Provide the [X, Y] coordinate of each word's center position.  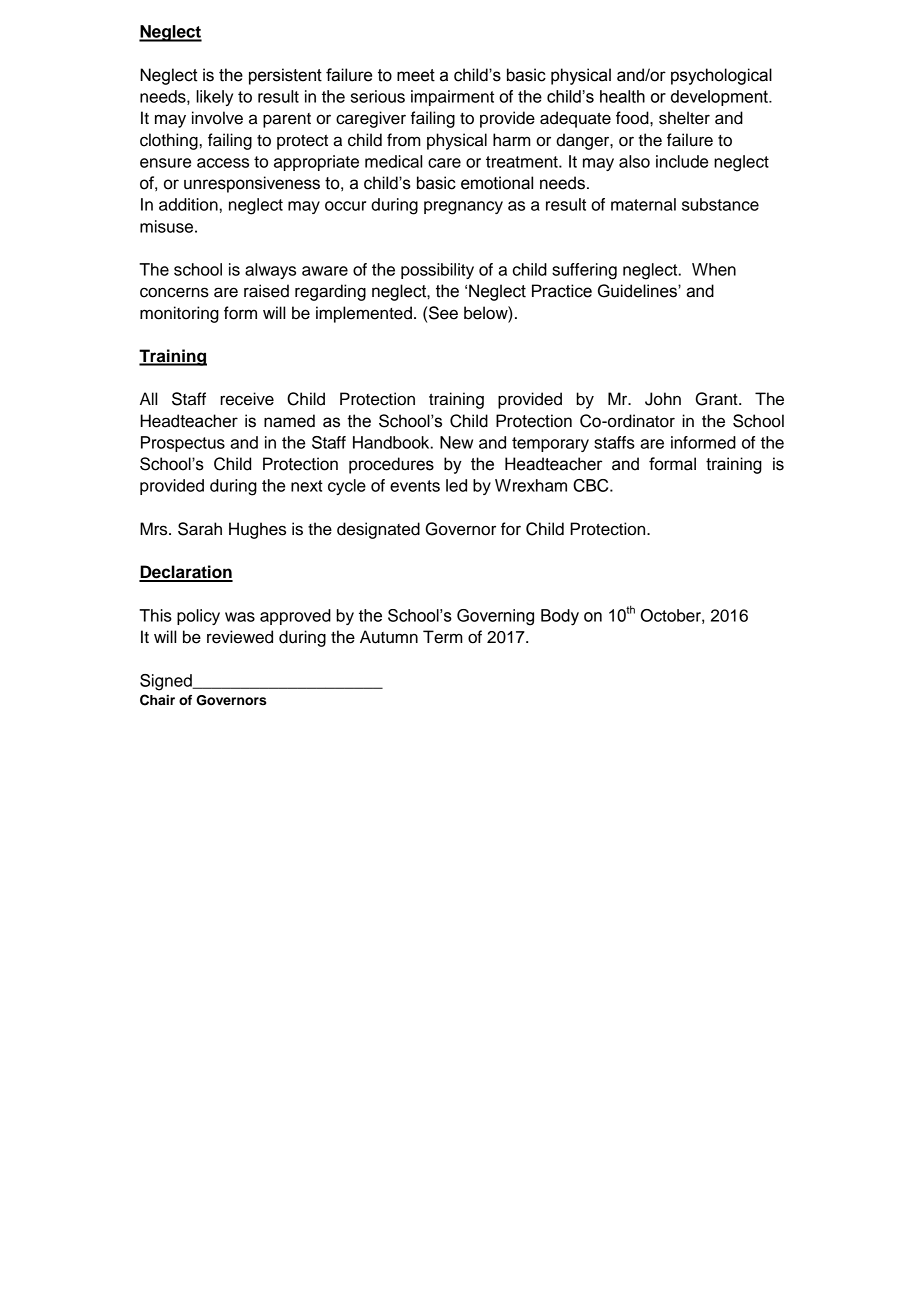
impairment [452, 98]
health [622, 96]
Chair [157, 700]
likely [214, 98]
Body [560, 617]
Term [443, 637]
